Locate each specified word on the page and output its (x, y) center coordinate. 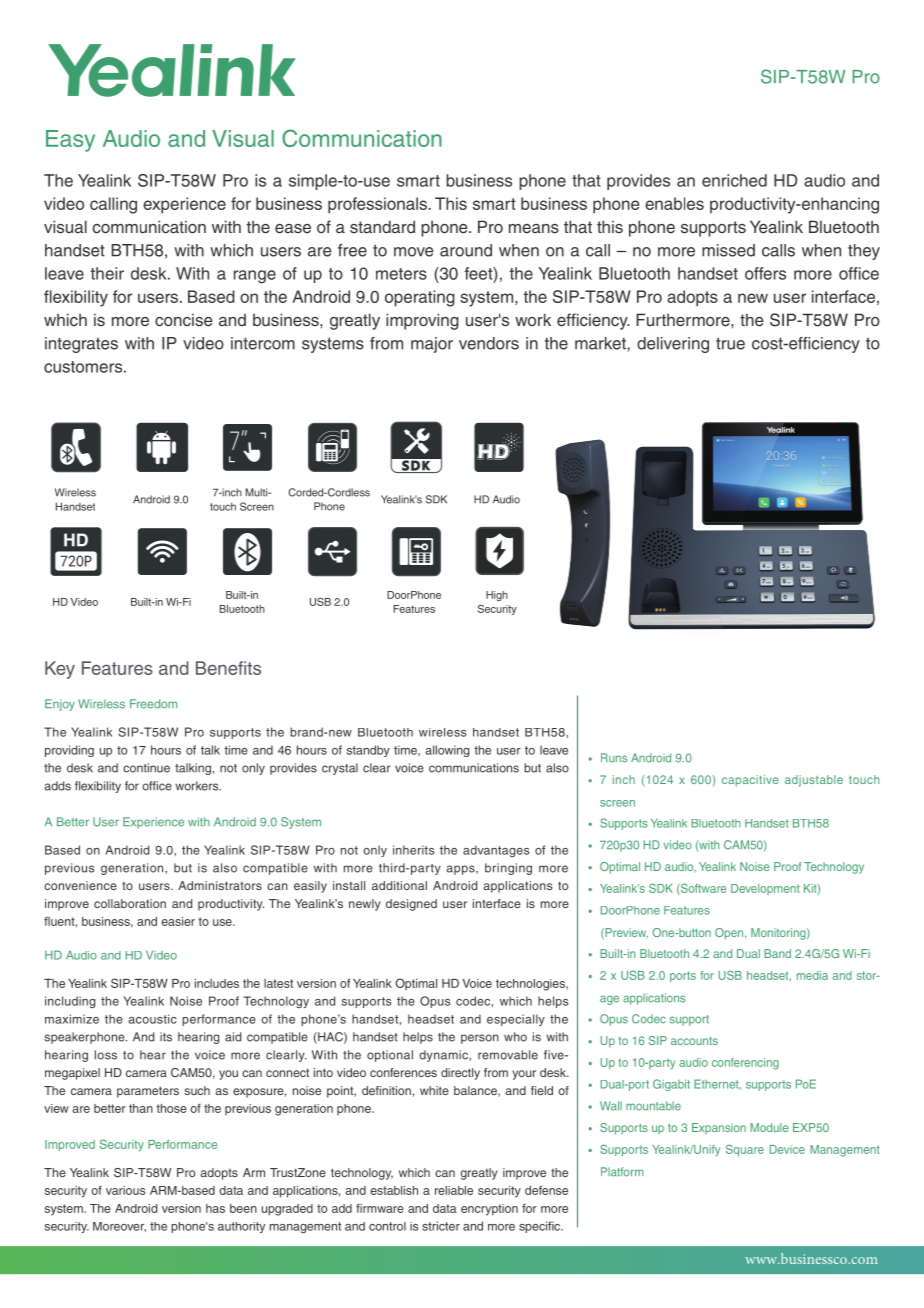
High (497, 596)
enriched (734, 180)
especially (516, 1020)
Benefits (228, 668)
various (125, 1190)
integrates (81, 345)
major (432, 345)
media (812, 975)
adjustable (814, 781)
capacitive (750, 781)
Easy (70, 141)
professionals (378, 205)
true (730, 344)
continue (146, 768)
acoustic (152, 1019)
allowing (447, 751)
